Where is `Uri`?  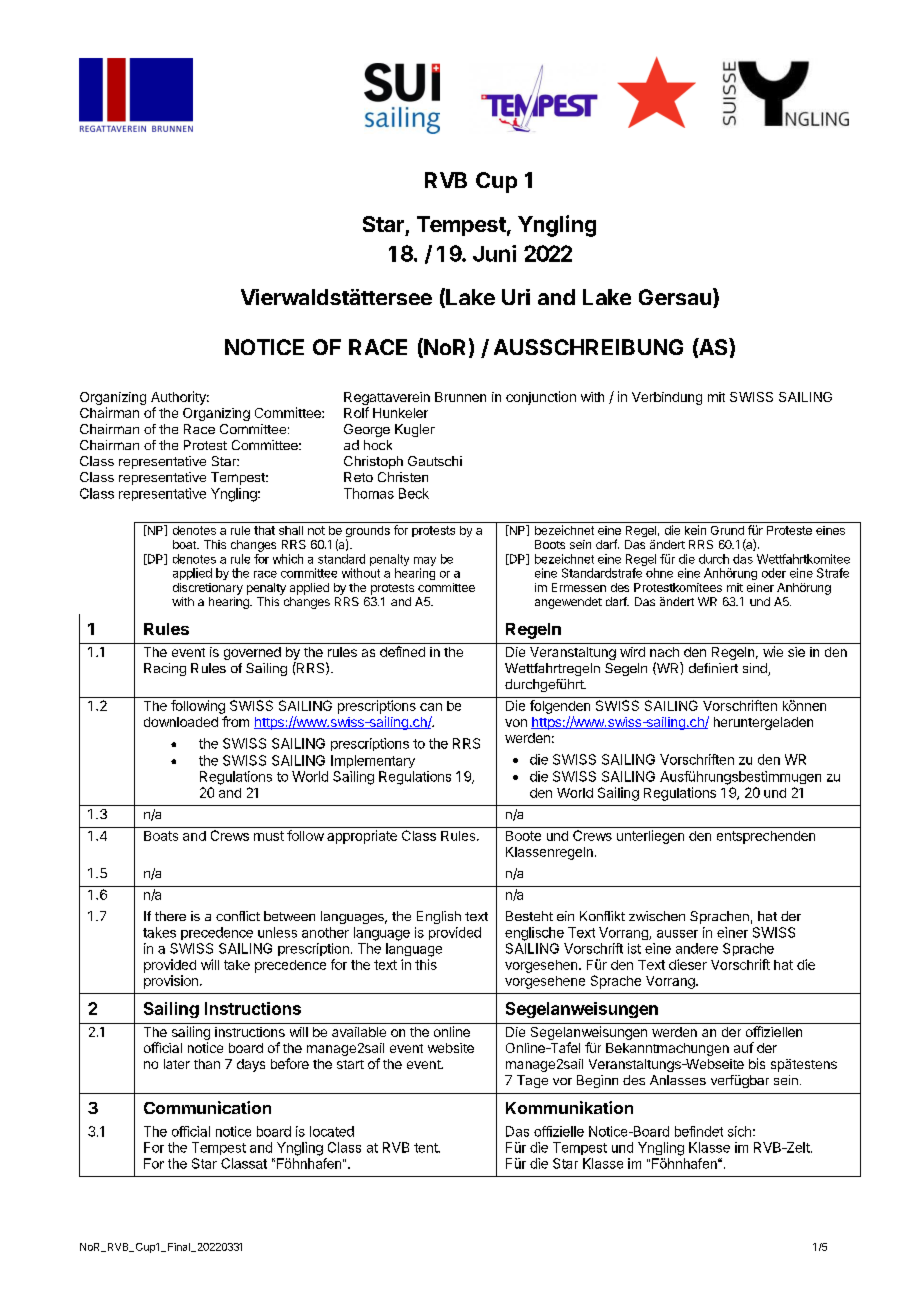
Uri is located at coordinates (516, 297).
